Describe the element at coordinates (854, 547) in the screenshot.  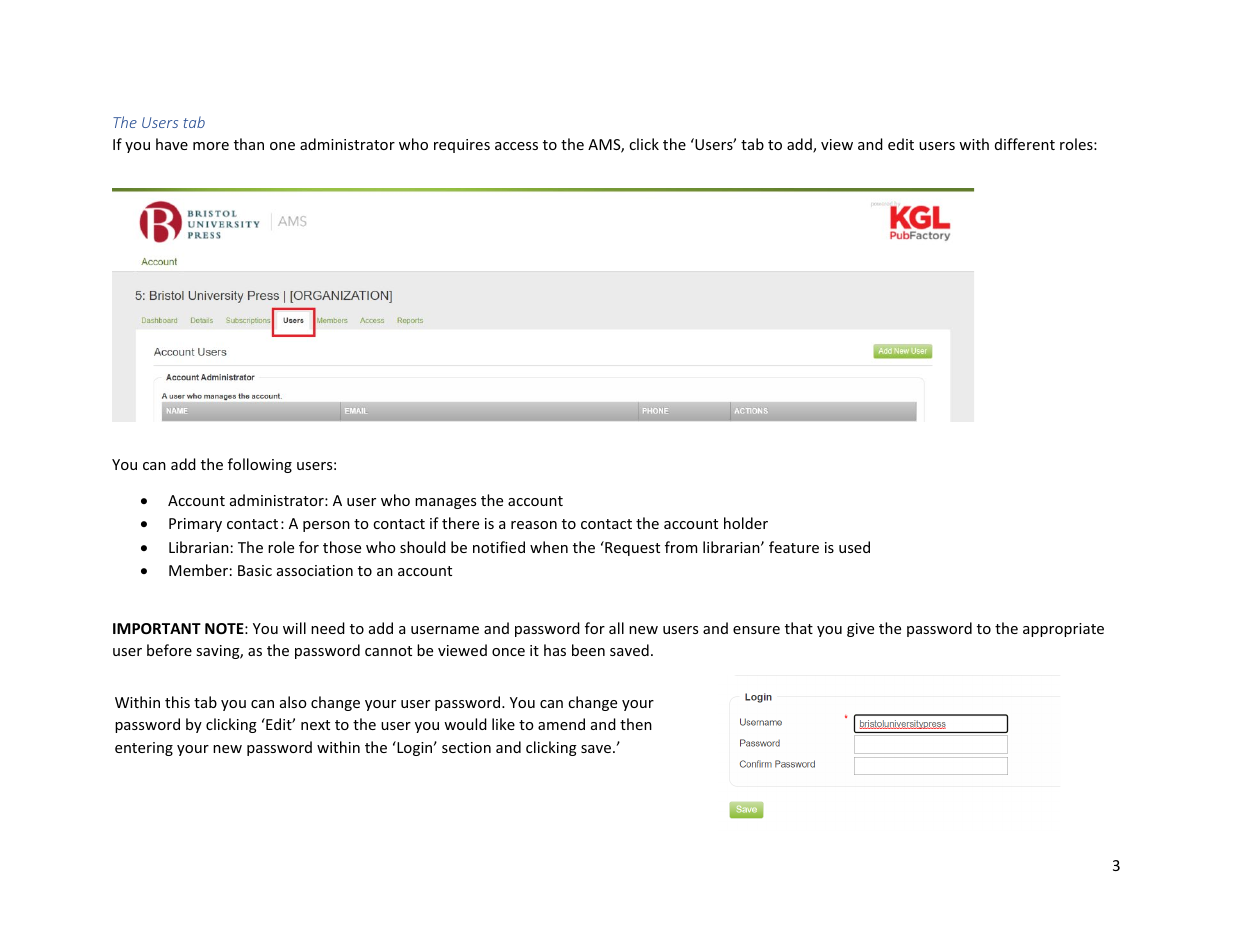
I see `used` at that location.
